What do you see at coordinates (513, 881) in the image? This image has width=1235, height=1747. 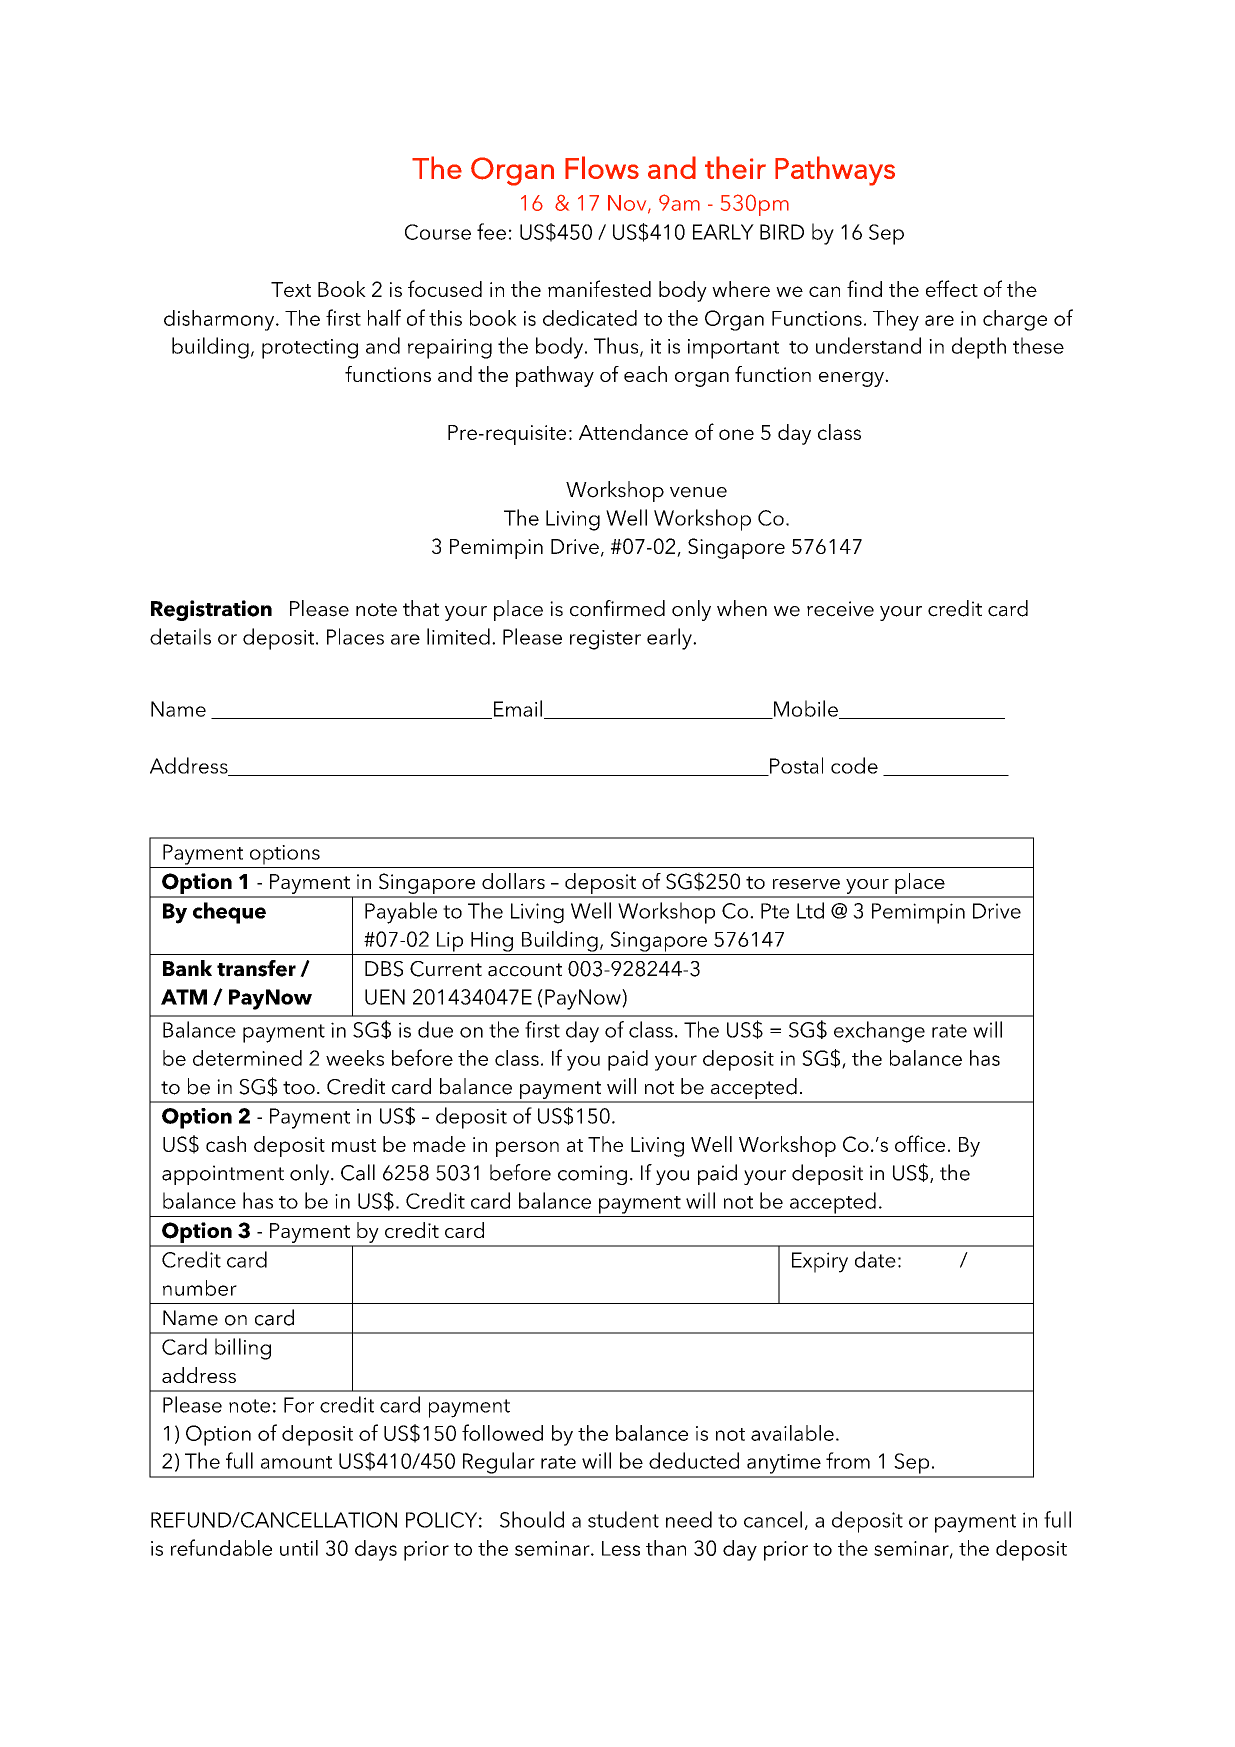 I see `dollars` at bounding box center [513, 881].
